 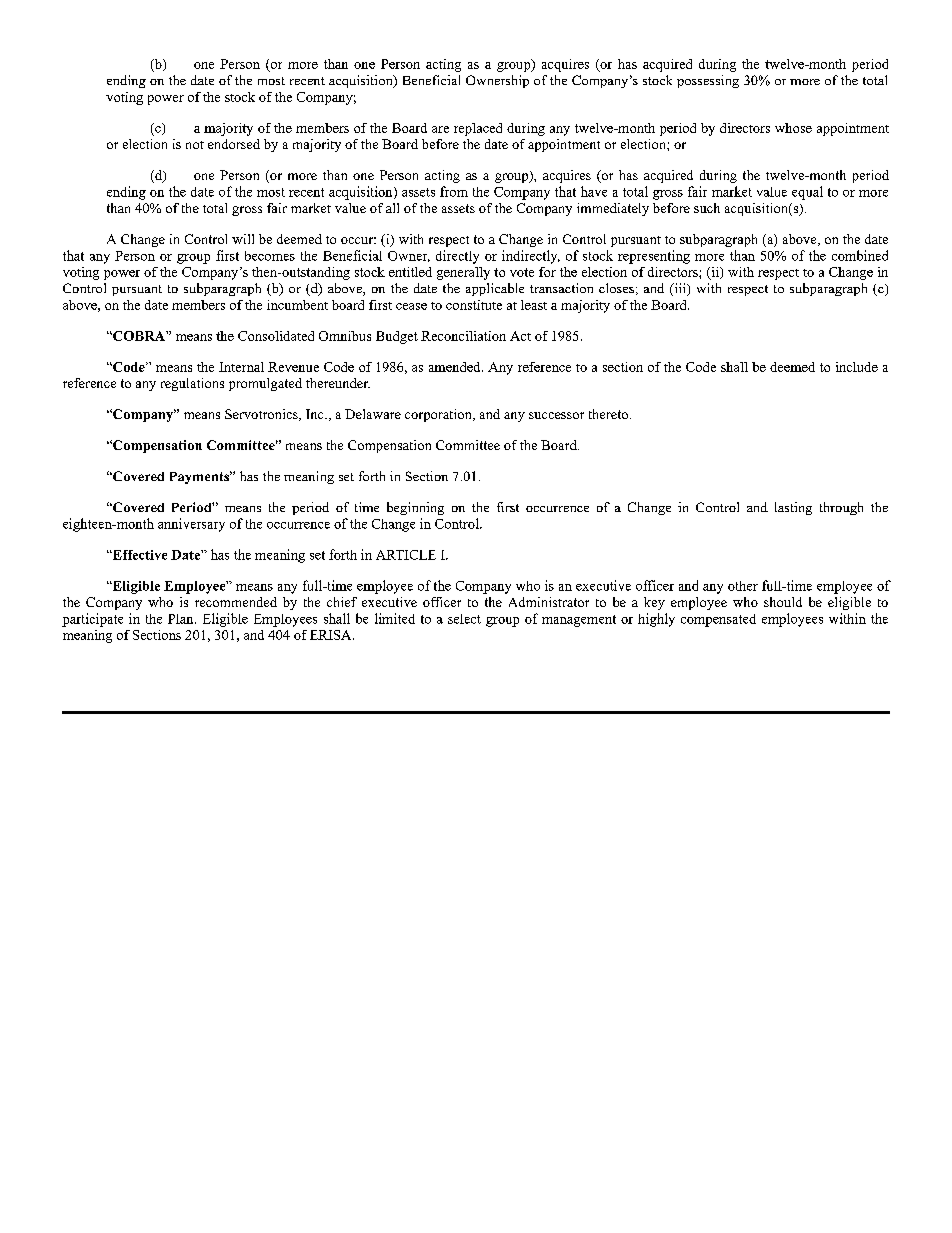 I want to click on not, so click(x=195, y=145).
